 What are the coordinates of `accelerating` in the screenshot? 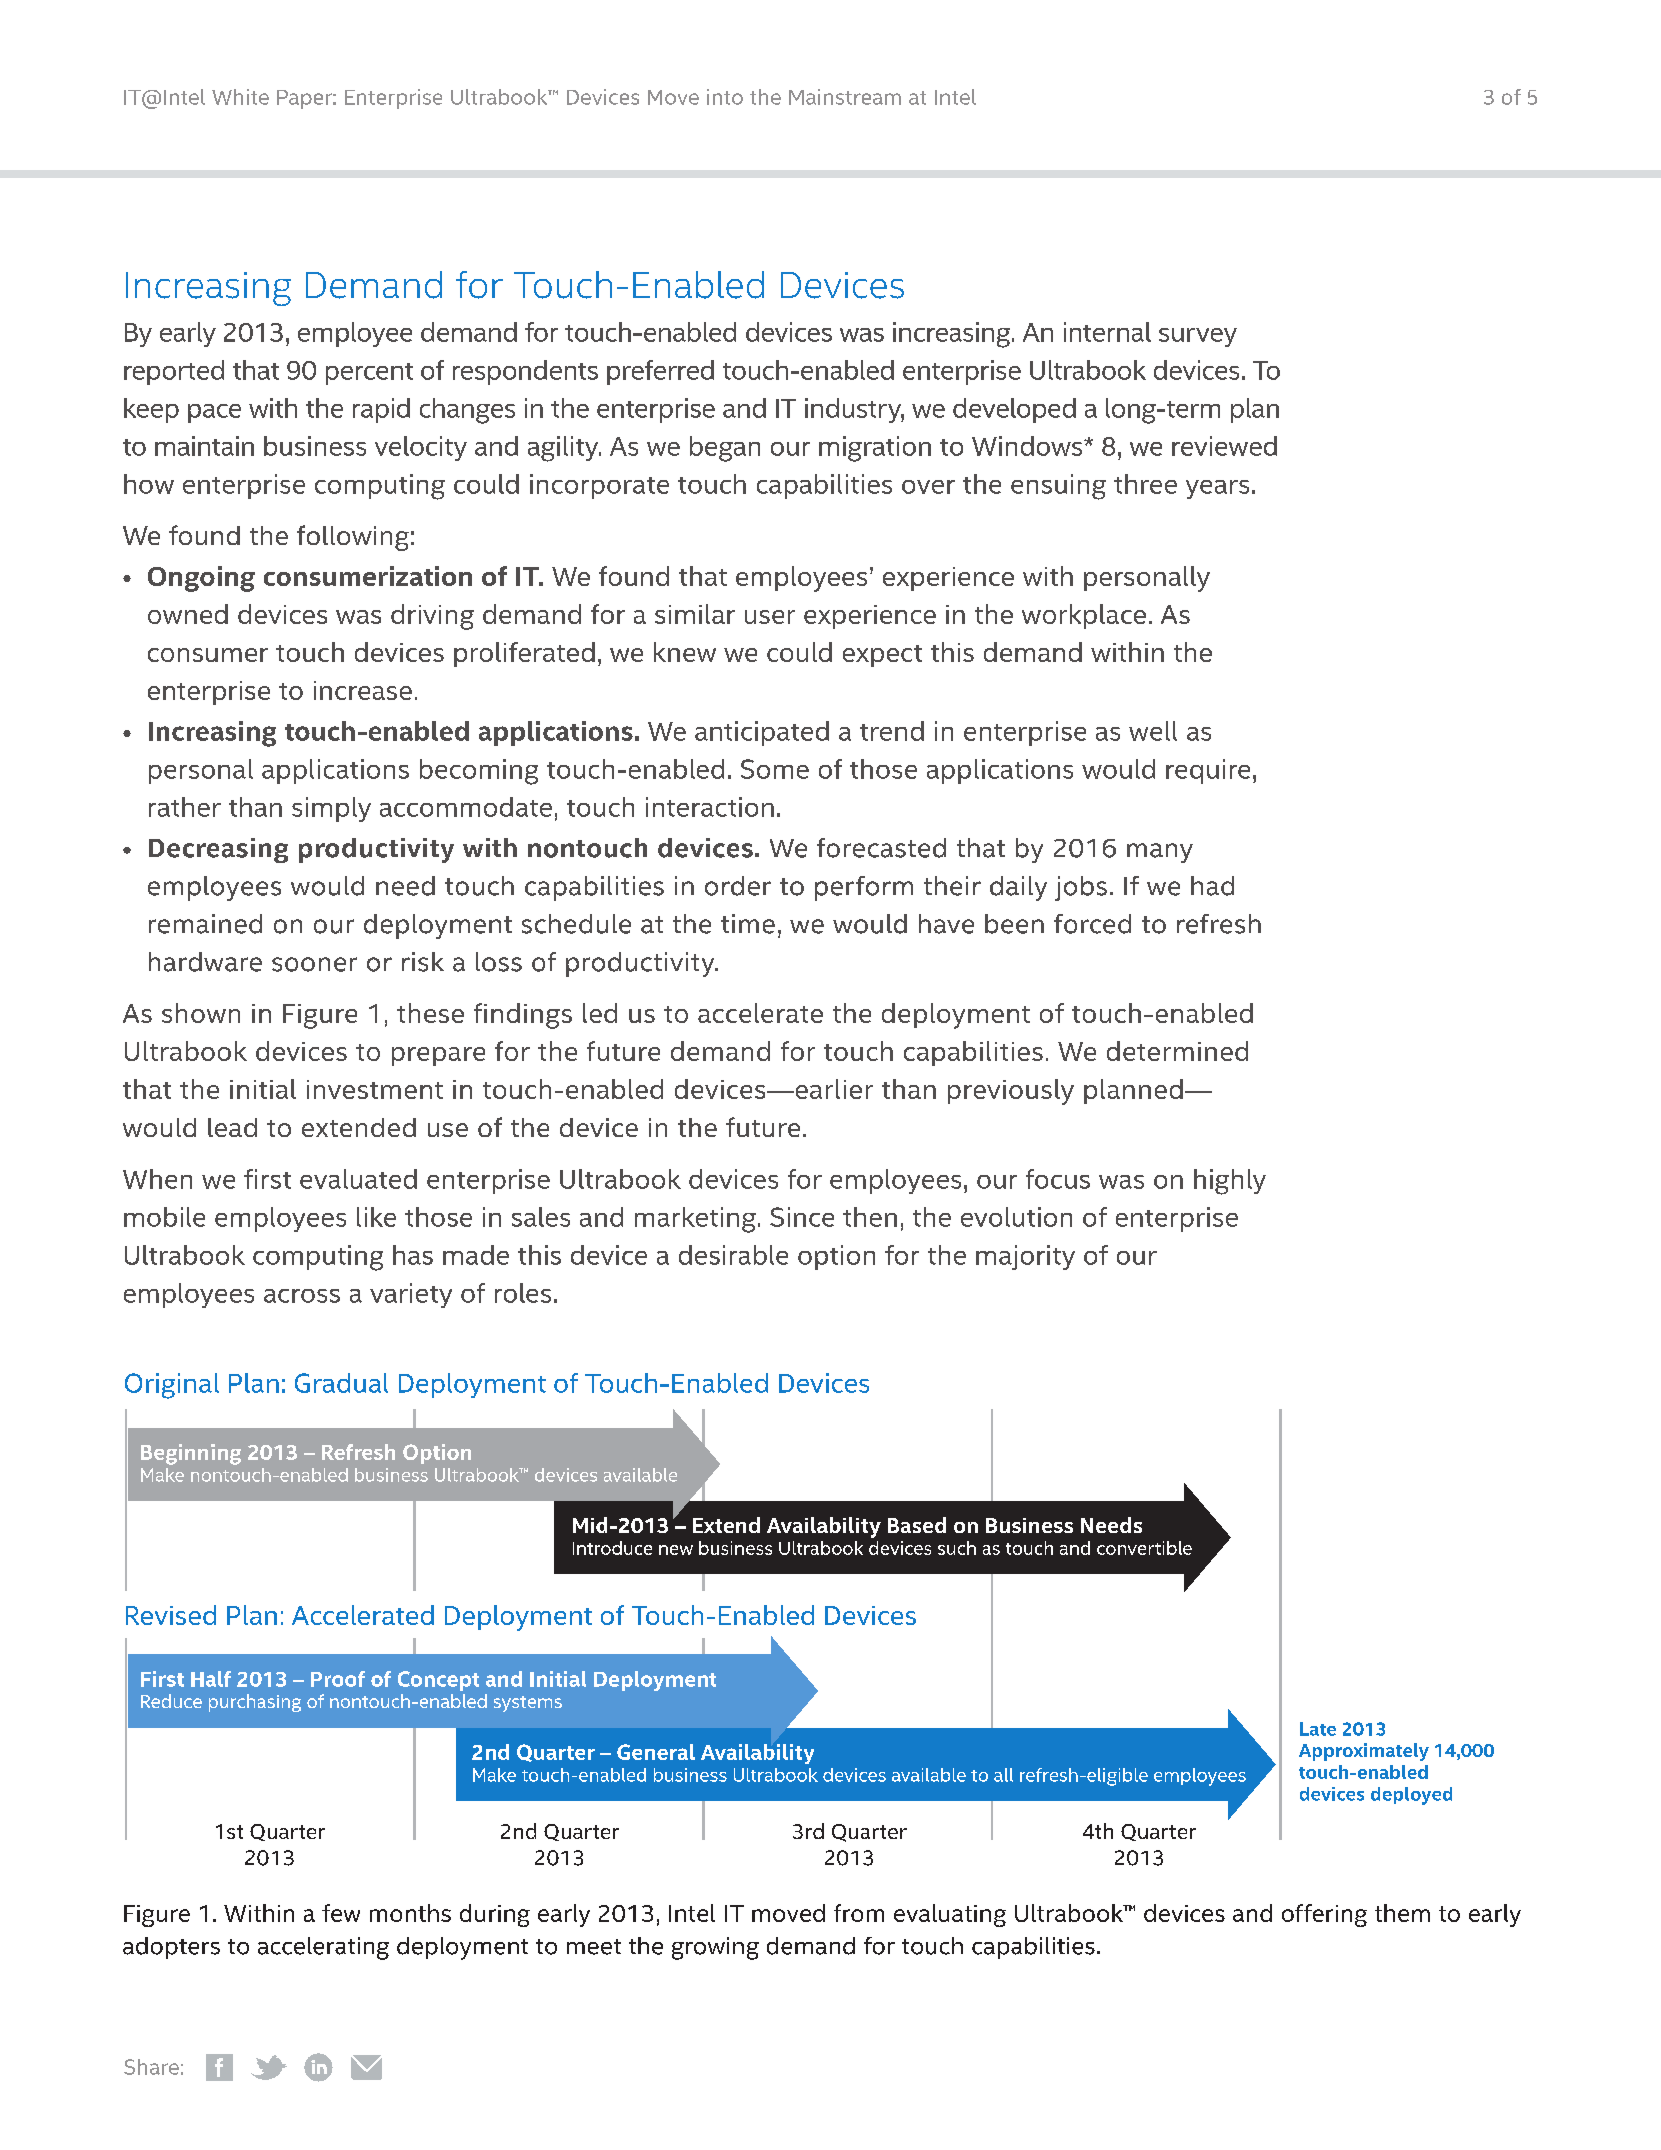 It's located at (323, 1948).
